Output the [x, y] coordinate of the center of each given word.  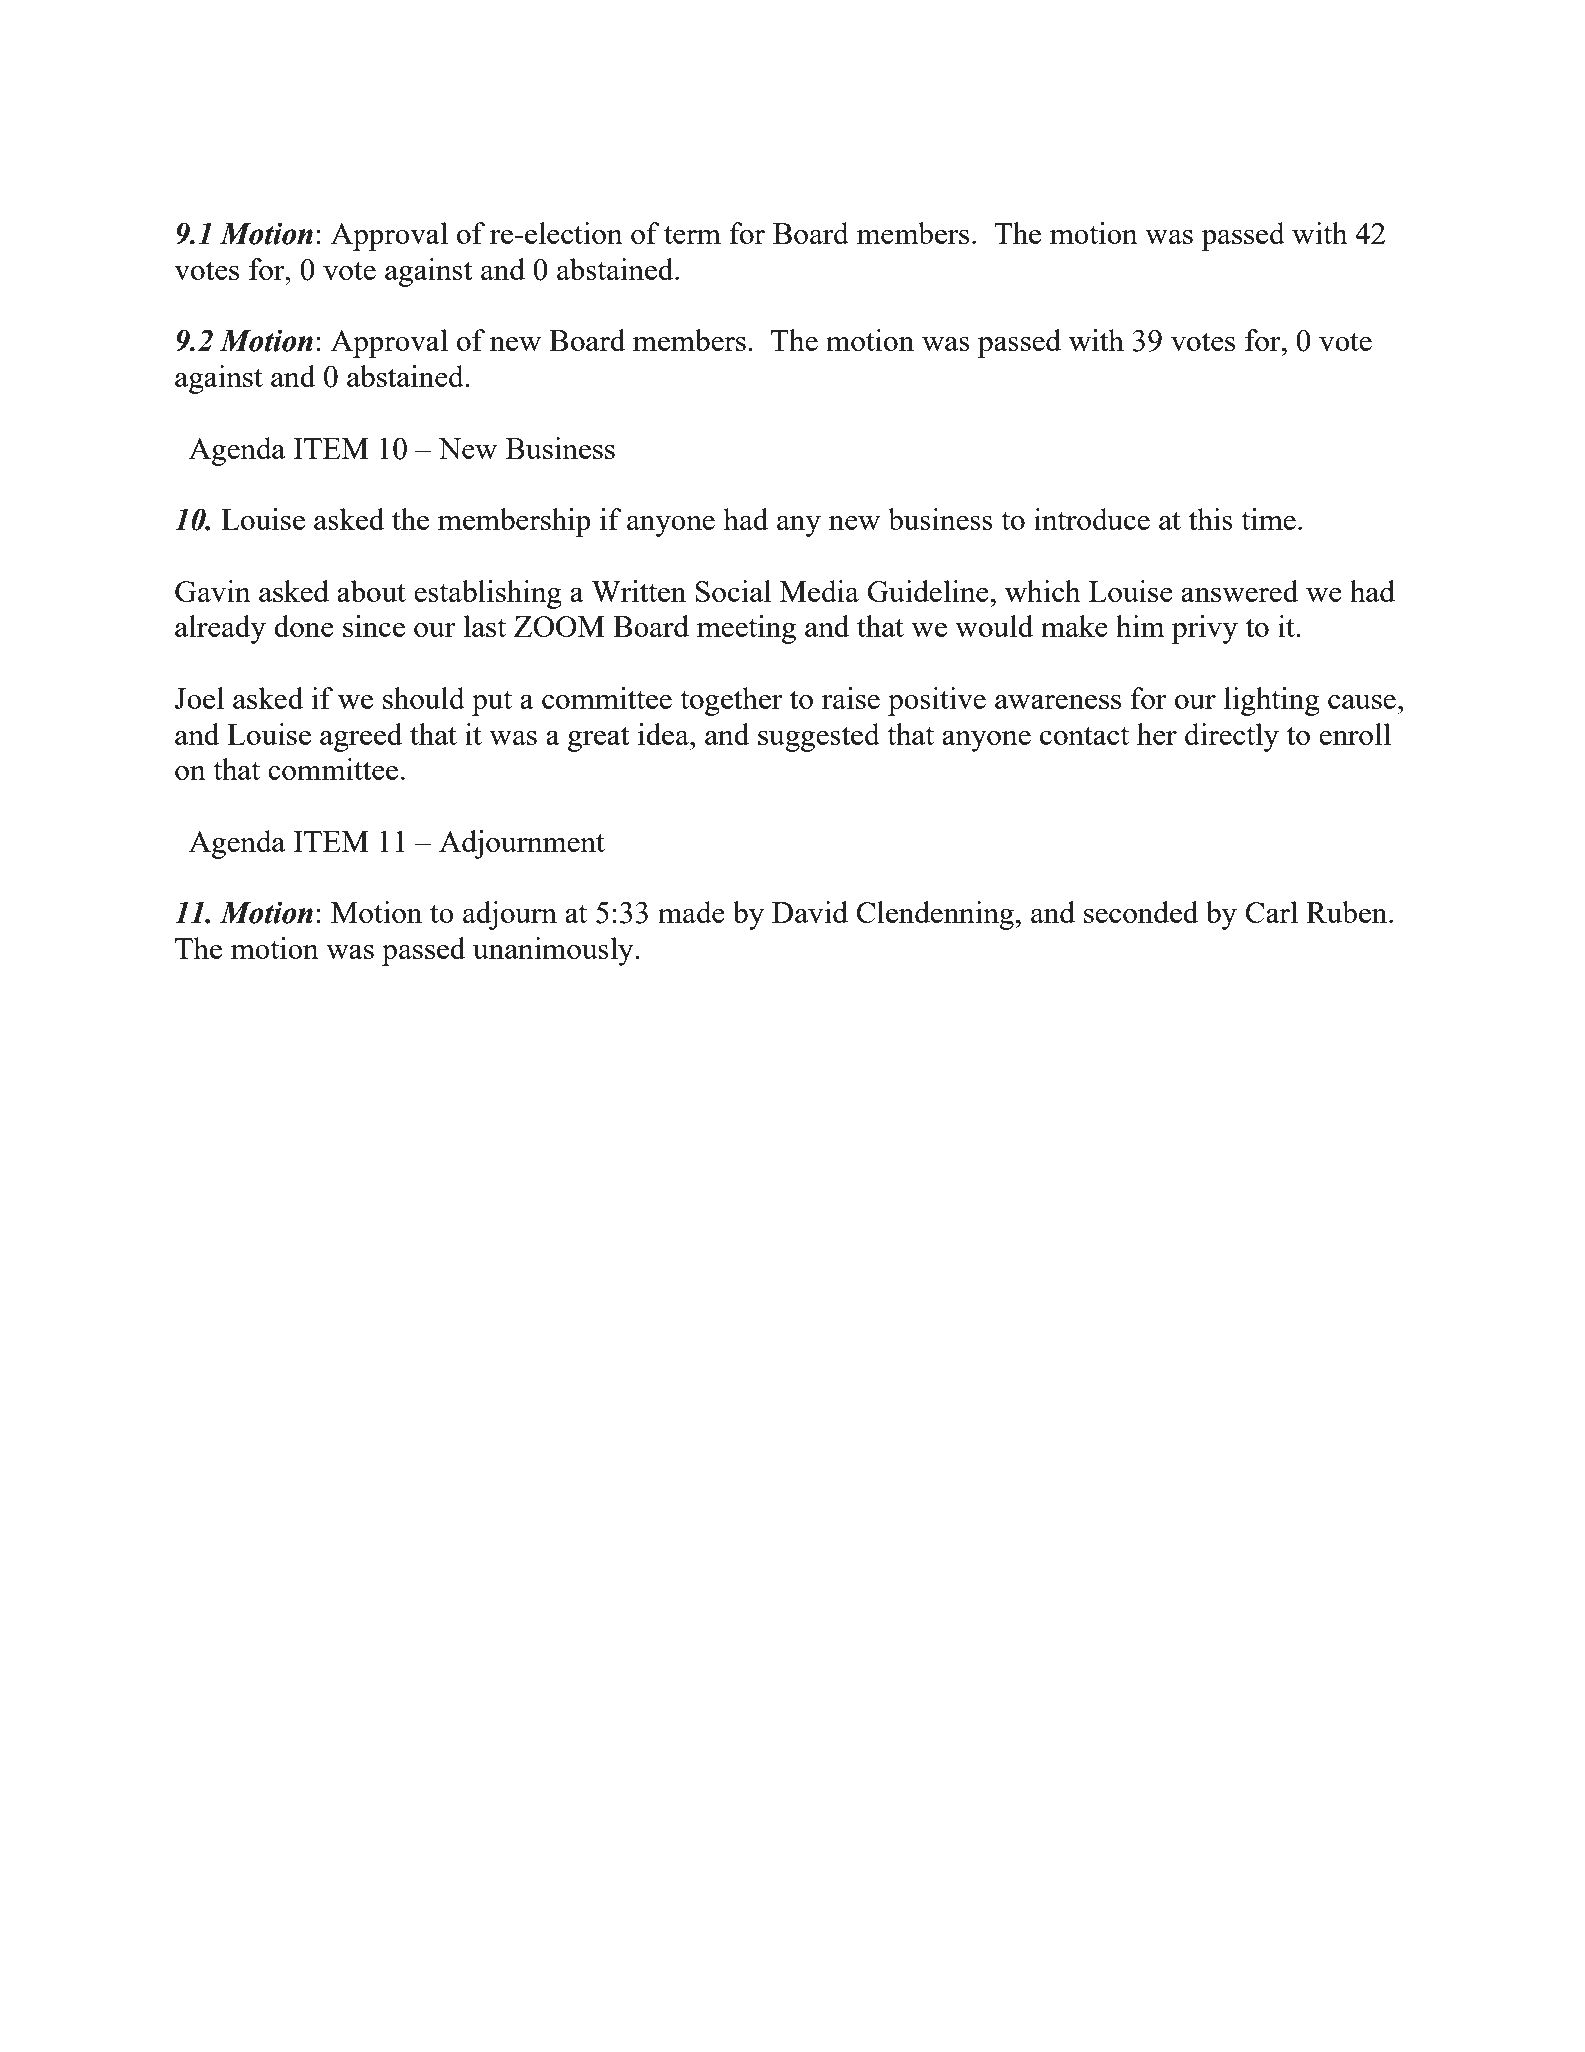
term [692, 234]
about [371, 591]
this [1211, 519]
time [1268, 519]
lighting [1272, 701]
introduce [1092, 519]
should [424, 698]
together [731, 701]
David [810, 912]
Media [819, 591]
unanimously [554, 951]
